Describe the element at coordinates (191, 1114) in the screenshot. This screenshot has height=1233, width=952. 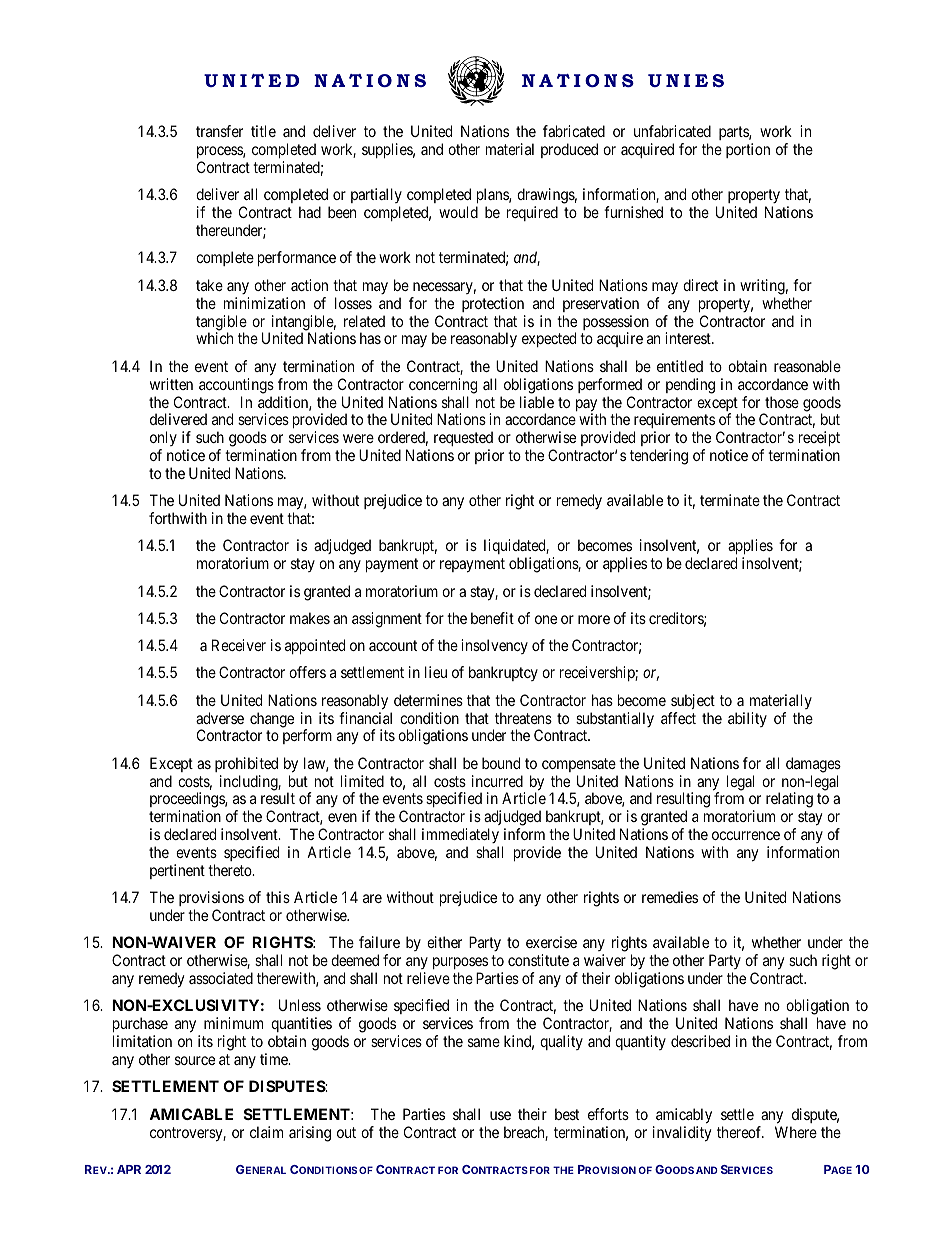
I see `AMICABLE` at that location.
